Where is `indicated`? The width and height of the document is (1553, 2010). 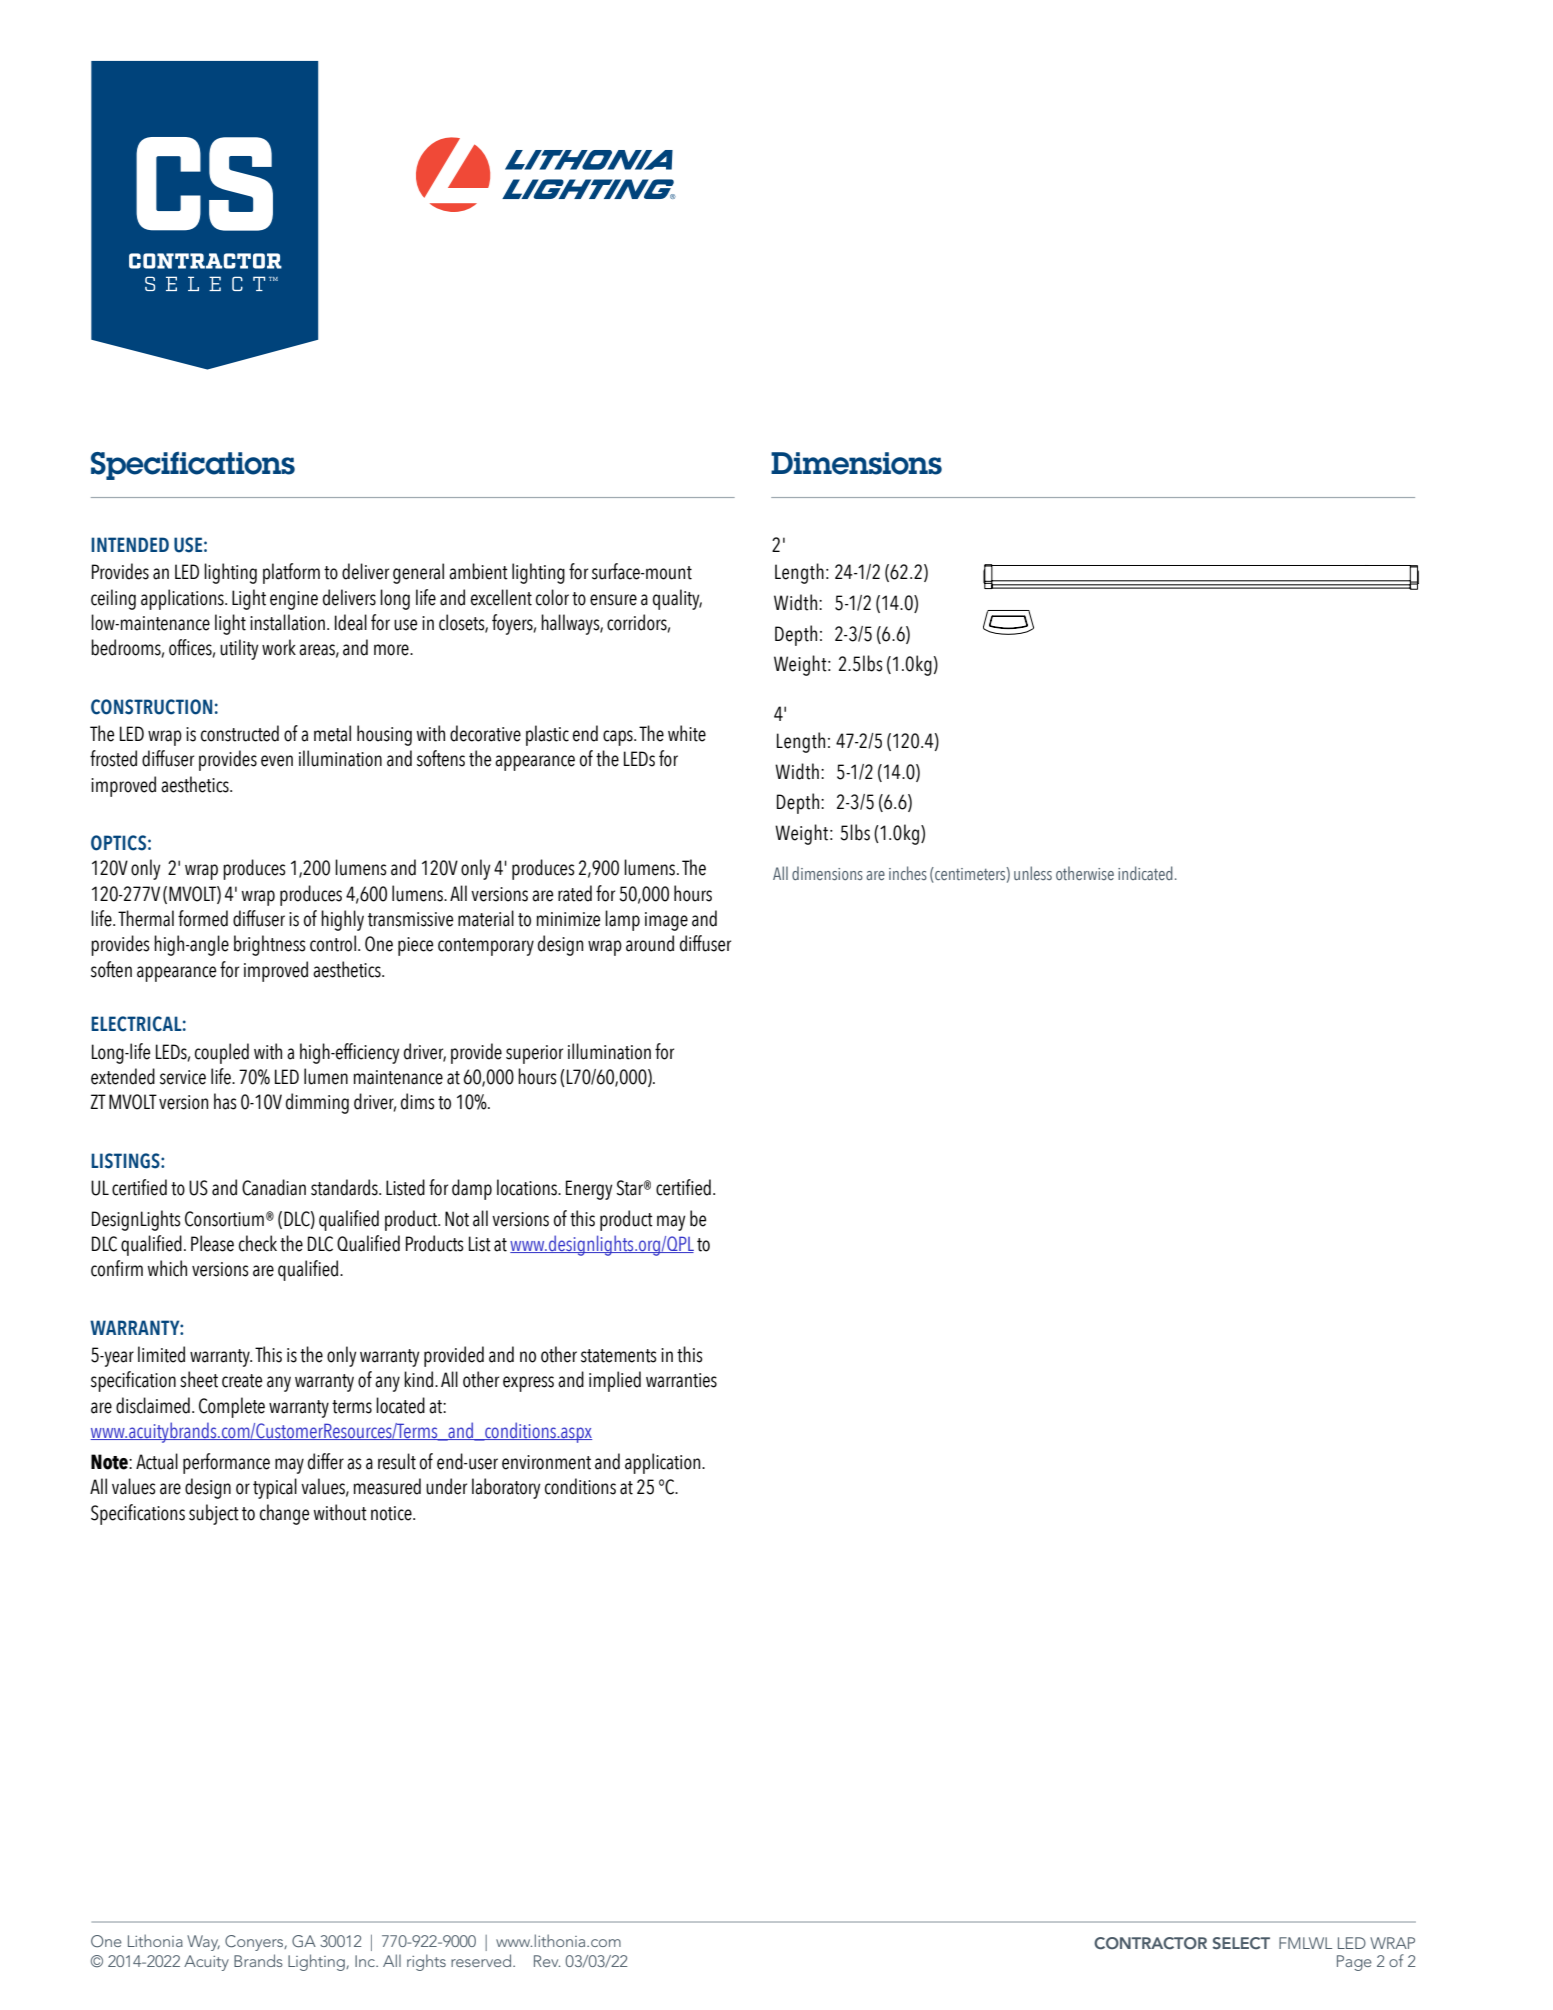 indicated is located at coordinates (1145, 873).
